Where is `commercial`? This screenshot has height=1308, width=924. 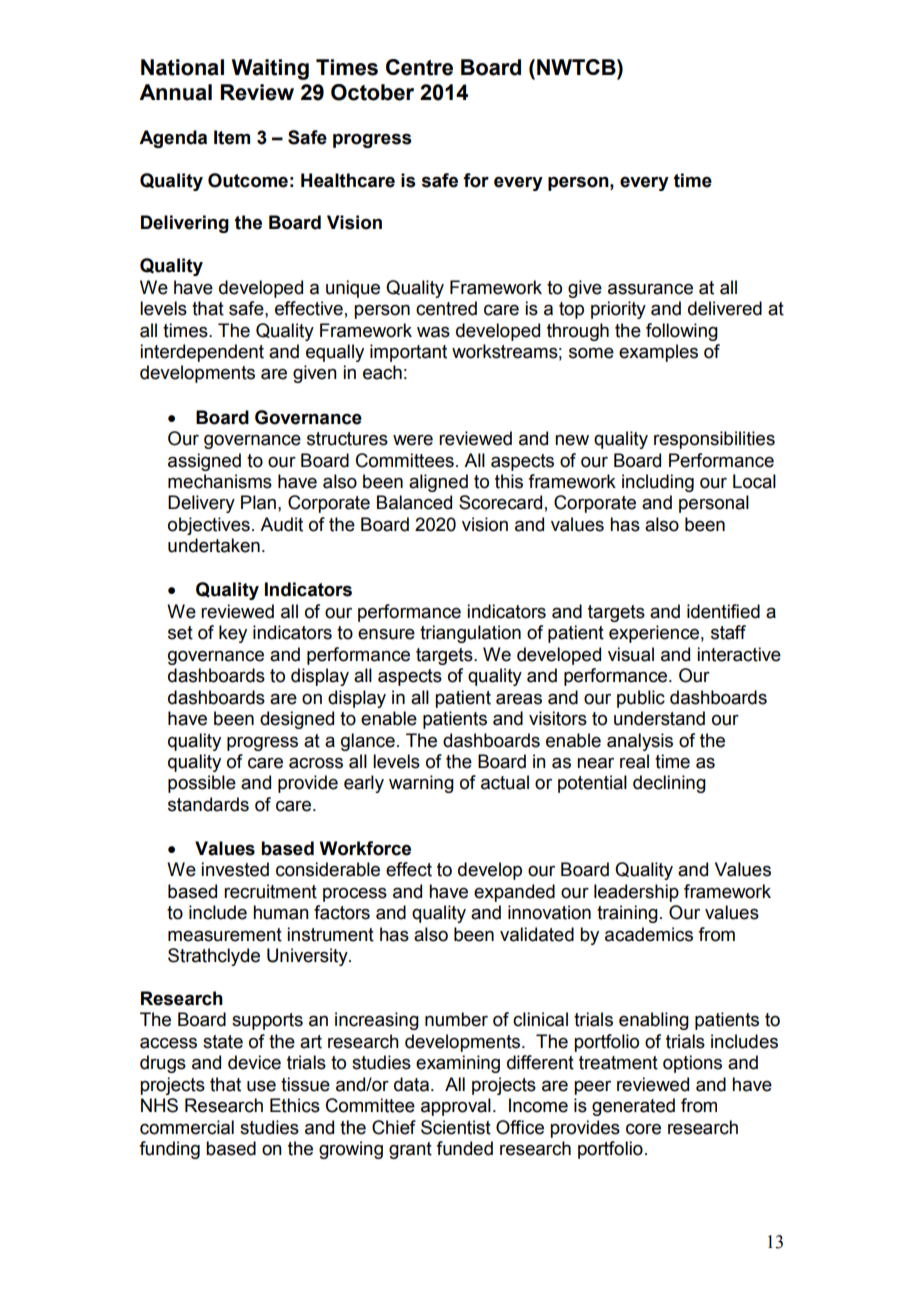
commercial is located at coordinates (187, 1127).
